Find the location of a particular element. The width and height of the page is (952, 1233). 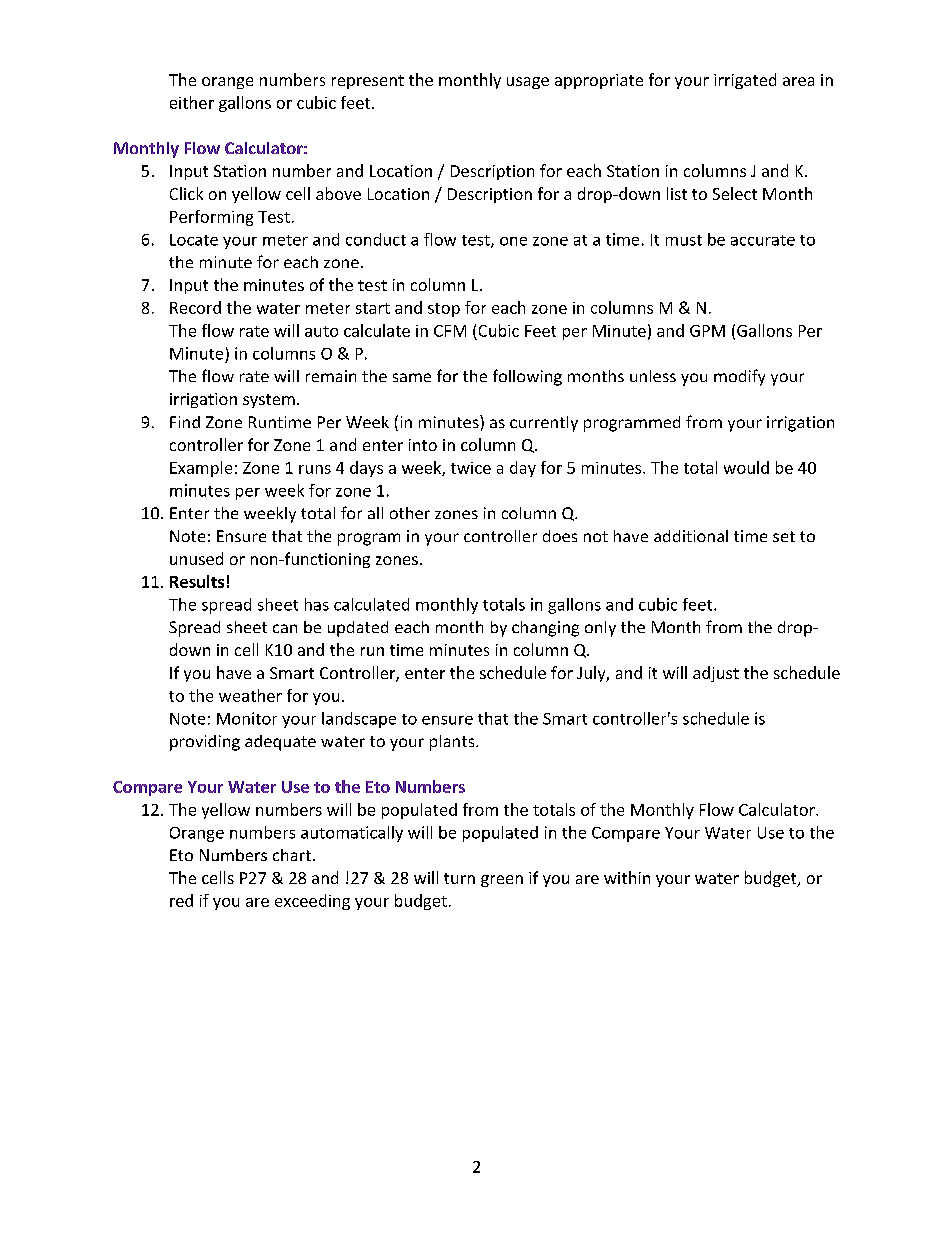

irrigated is located at coordinates (745, 81).
